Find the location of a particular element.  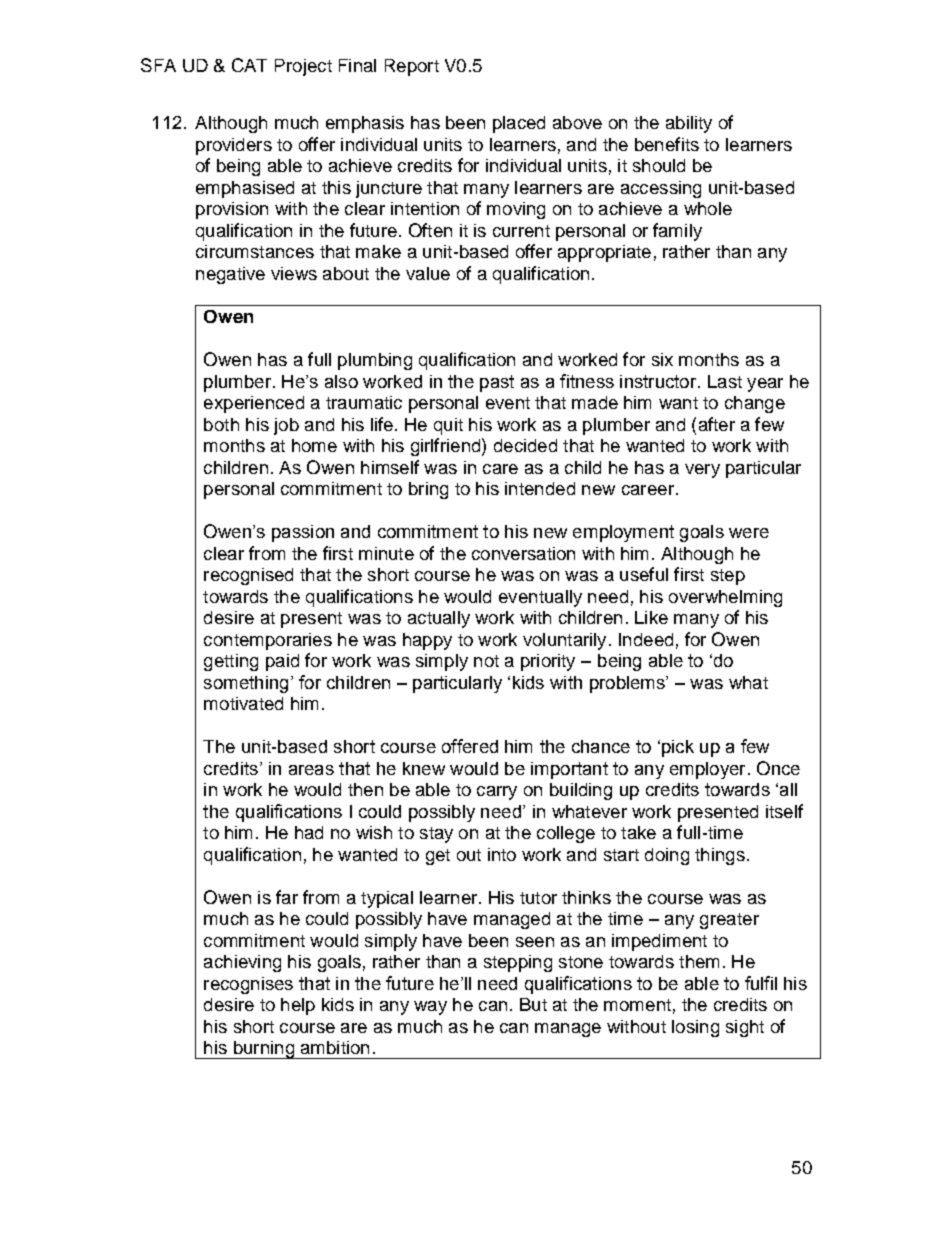

areas is located at coordinates (311, 770).
